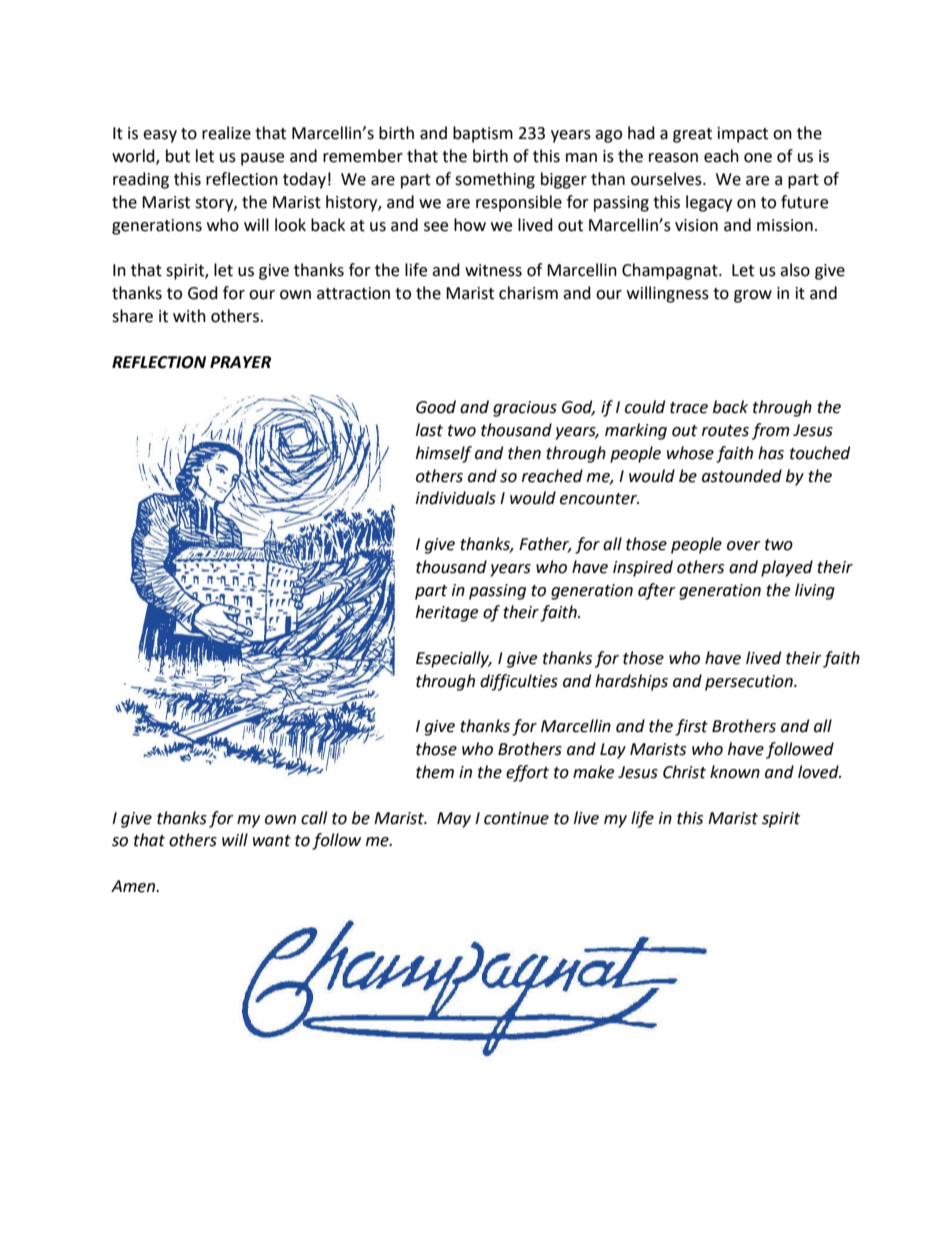  Describe the element at coordinates (453, 659) in the screenshot. I see `Especially` at that location.
